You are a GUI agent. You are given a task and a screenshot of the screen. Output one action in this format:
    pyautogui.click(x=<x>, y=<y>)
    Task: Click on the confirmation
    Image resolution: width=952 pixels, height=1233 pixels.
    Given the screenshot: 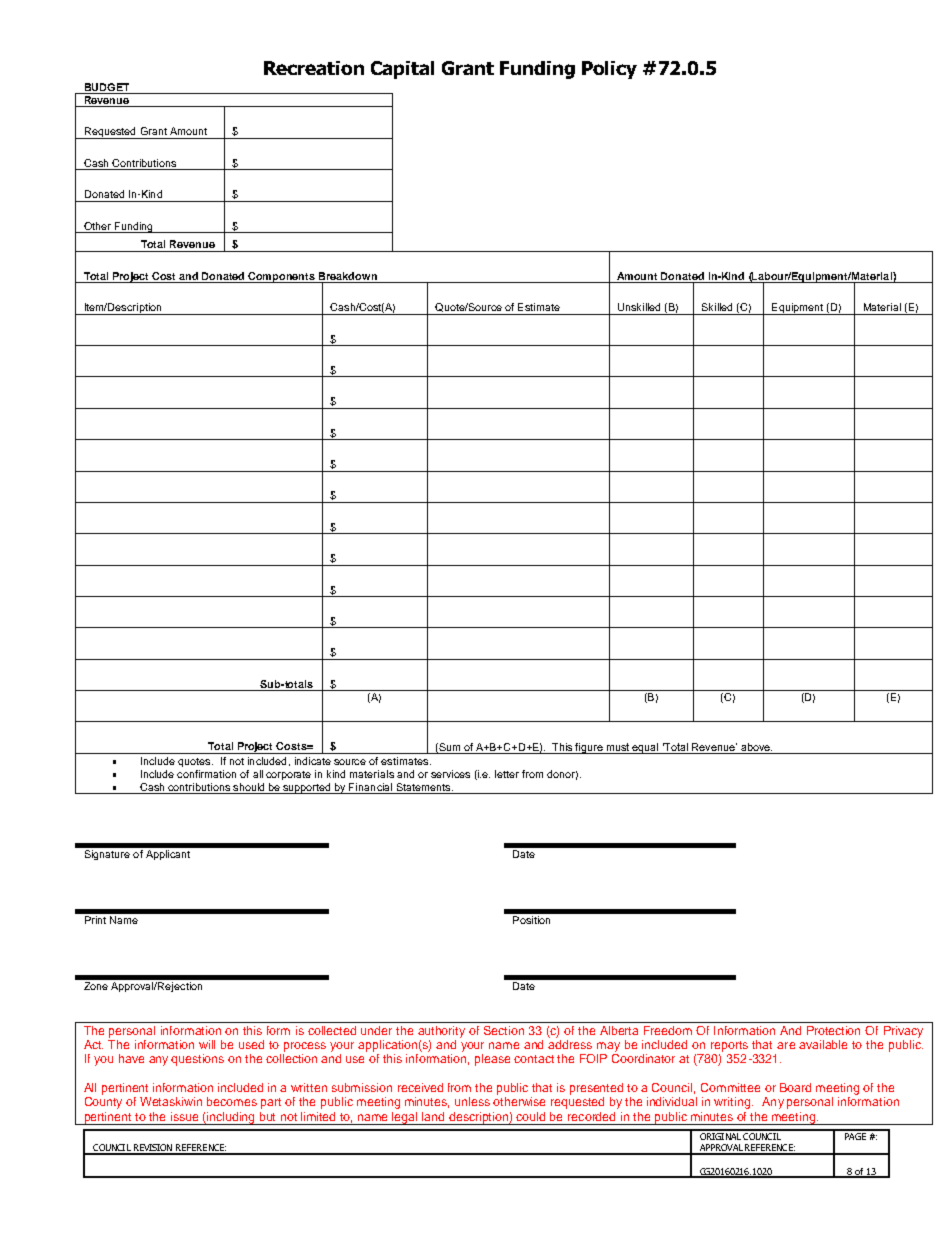 What is the action you would take?
    pyautogui.click(x=206, y=774)
